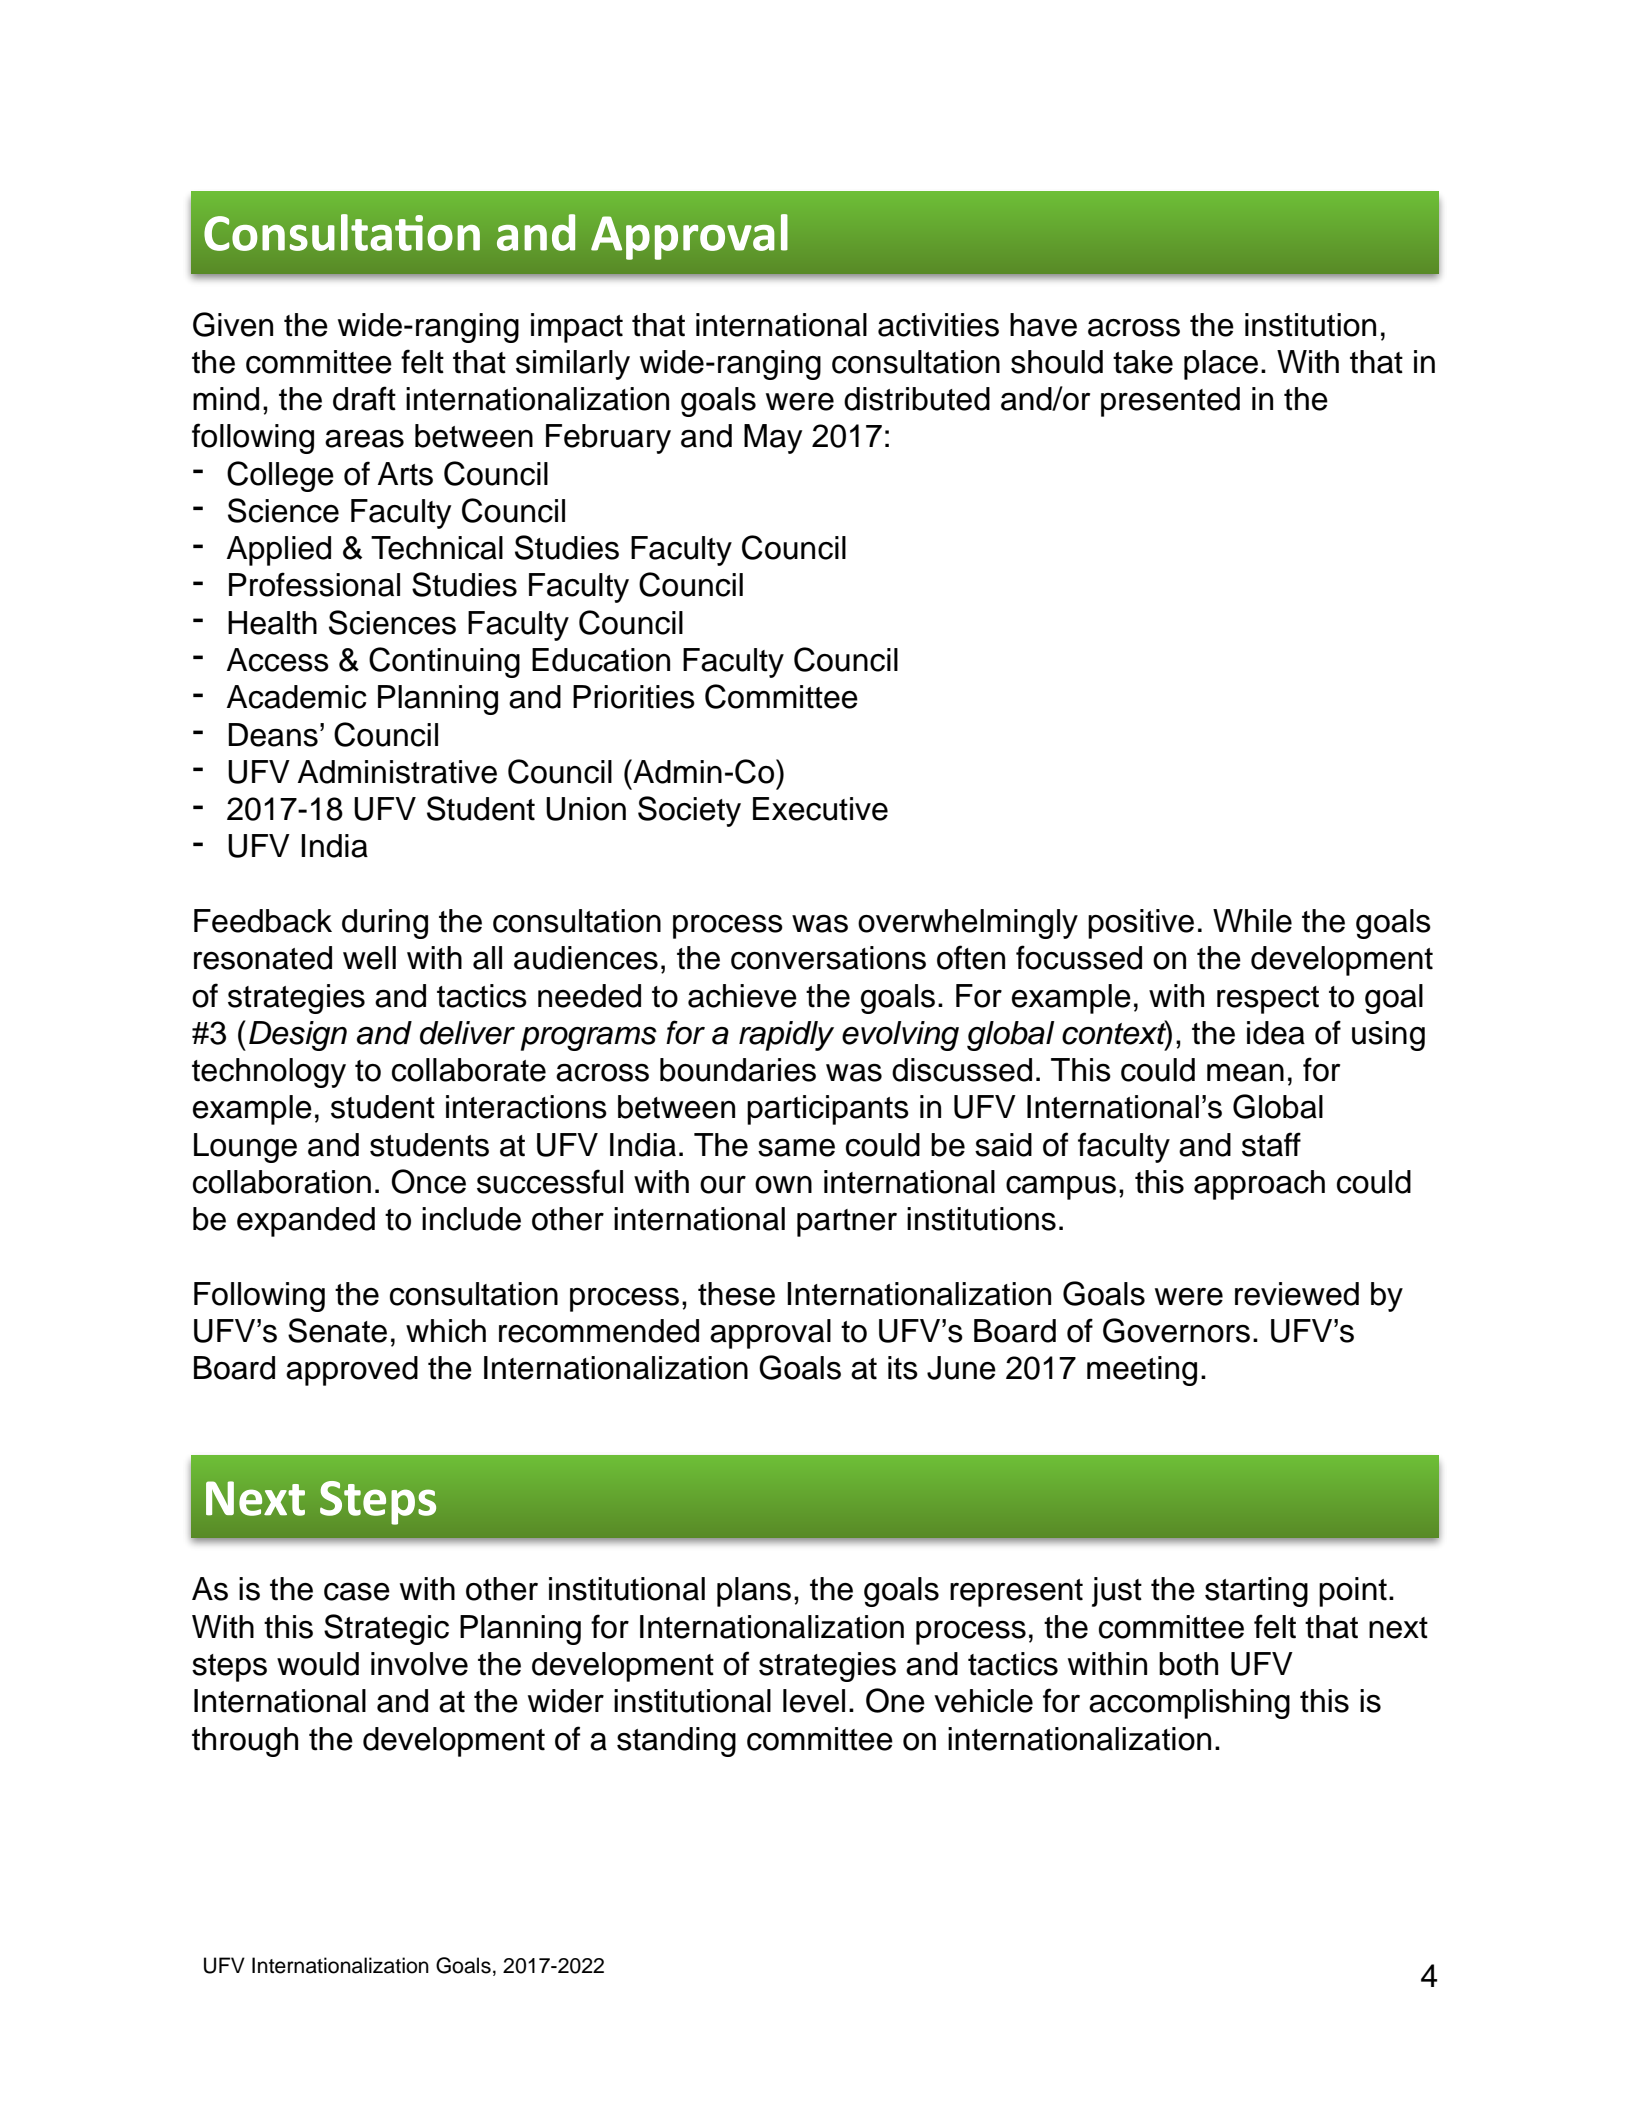  What do you see at coordinates (1189, 1704) in the document?
I see `accomplishing` at bounding box center [1189, 1704].
